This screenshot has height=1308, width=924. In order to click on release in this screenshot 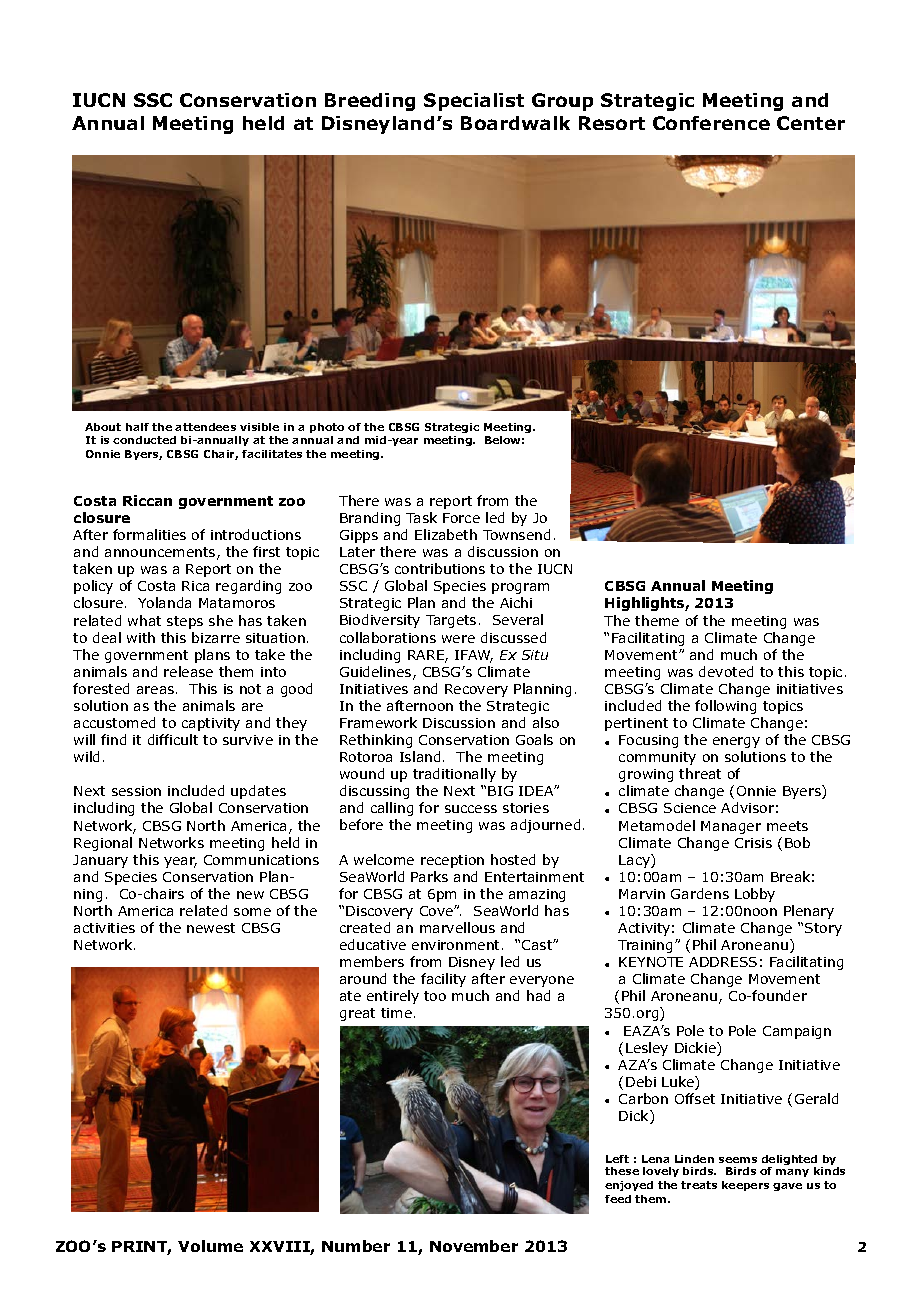, I will do `click(188, 671)`.
